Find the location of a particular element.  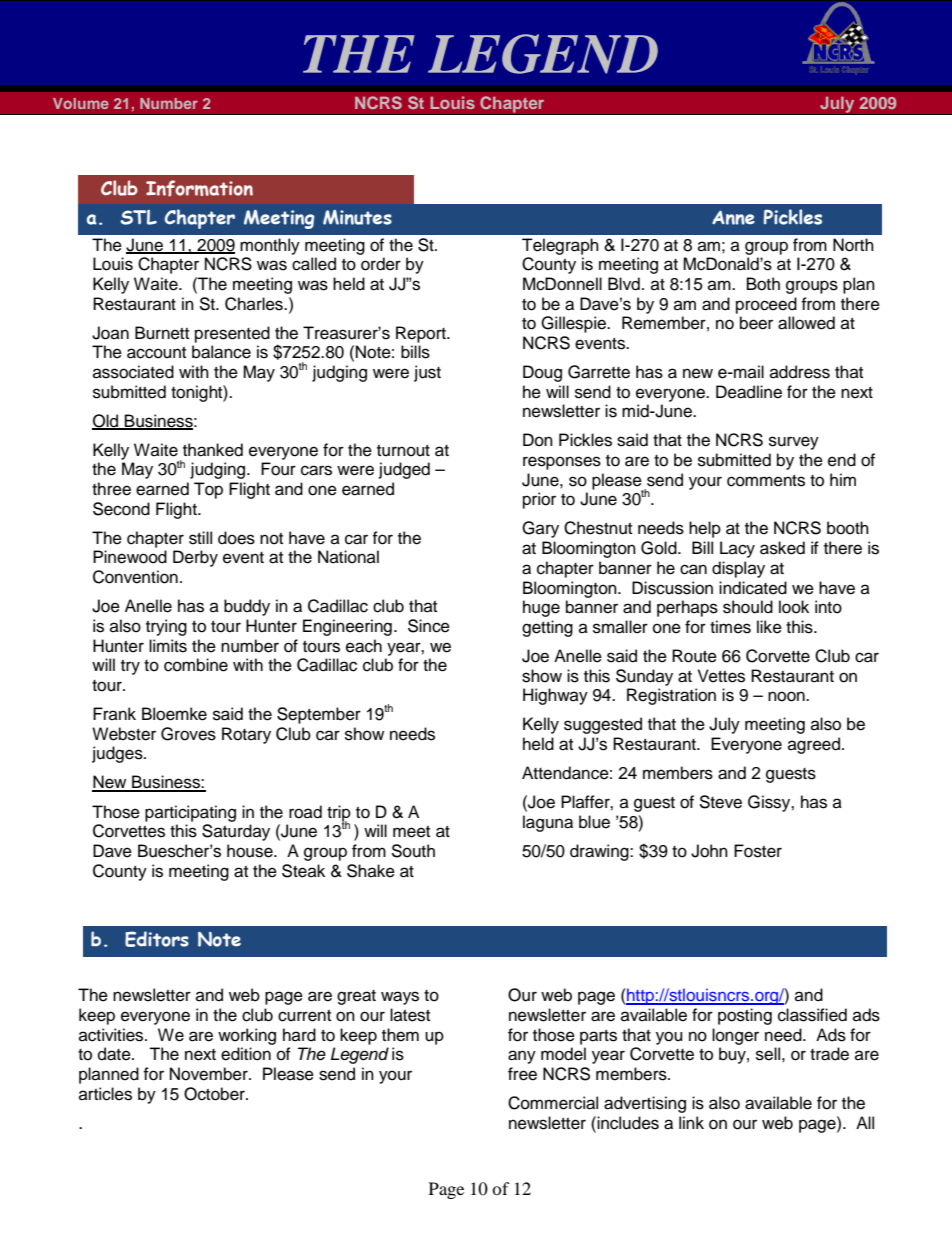

Information is located at coordinates (199, 188).
